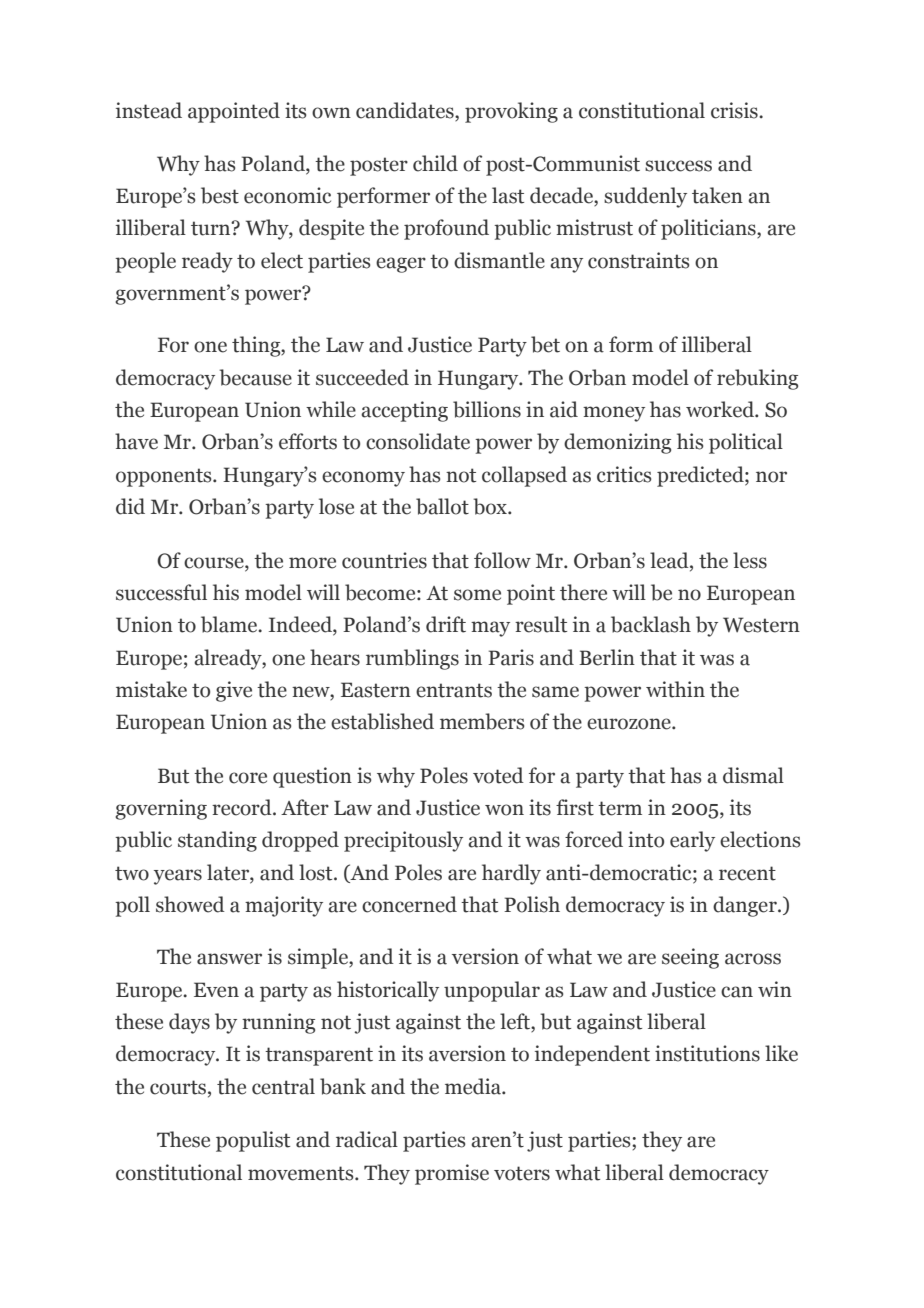  What do you see at coordinates (735, 110) in the screenshot?
I see `crisis` at bounding box center [735, 110].
